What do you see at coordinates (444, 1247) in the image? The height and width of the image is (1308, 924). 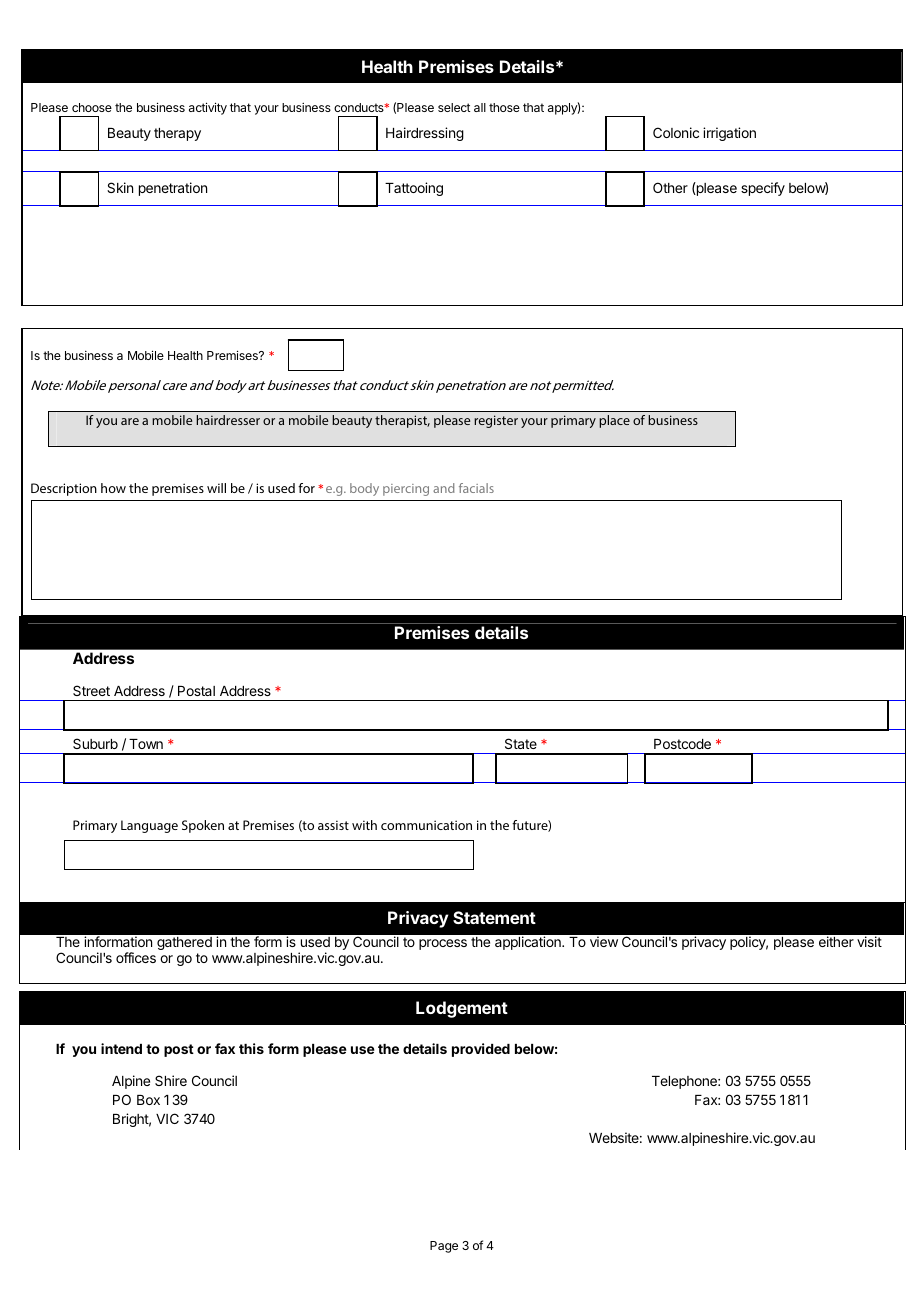 I see `Page` at bounding box center [444, 1247].
